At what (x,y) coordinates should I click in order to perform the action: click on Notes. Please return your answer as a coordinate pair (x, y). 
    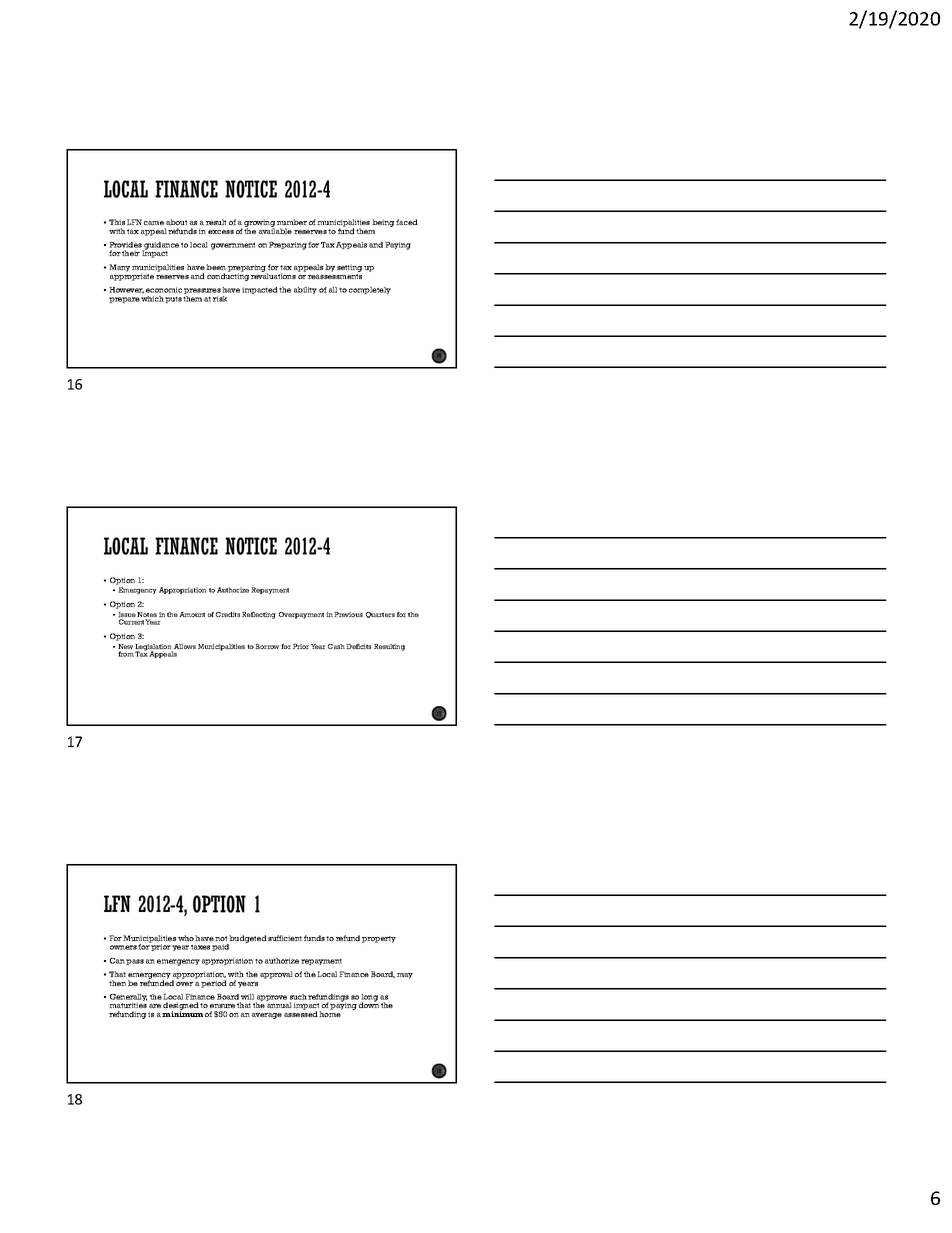
    Looking at the image, I should click on (147, 616).
